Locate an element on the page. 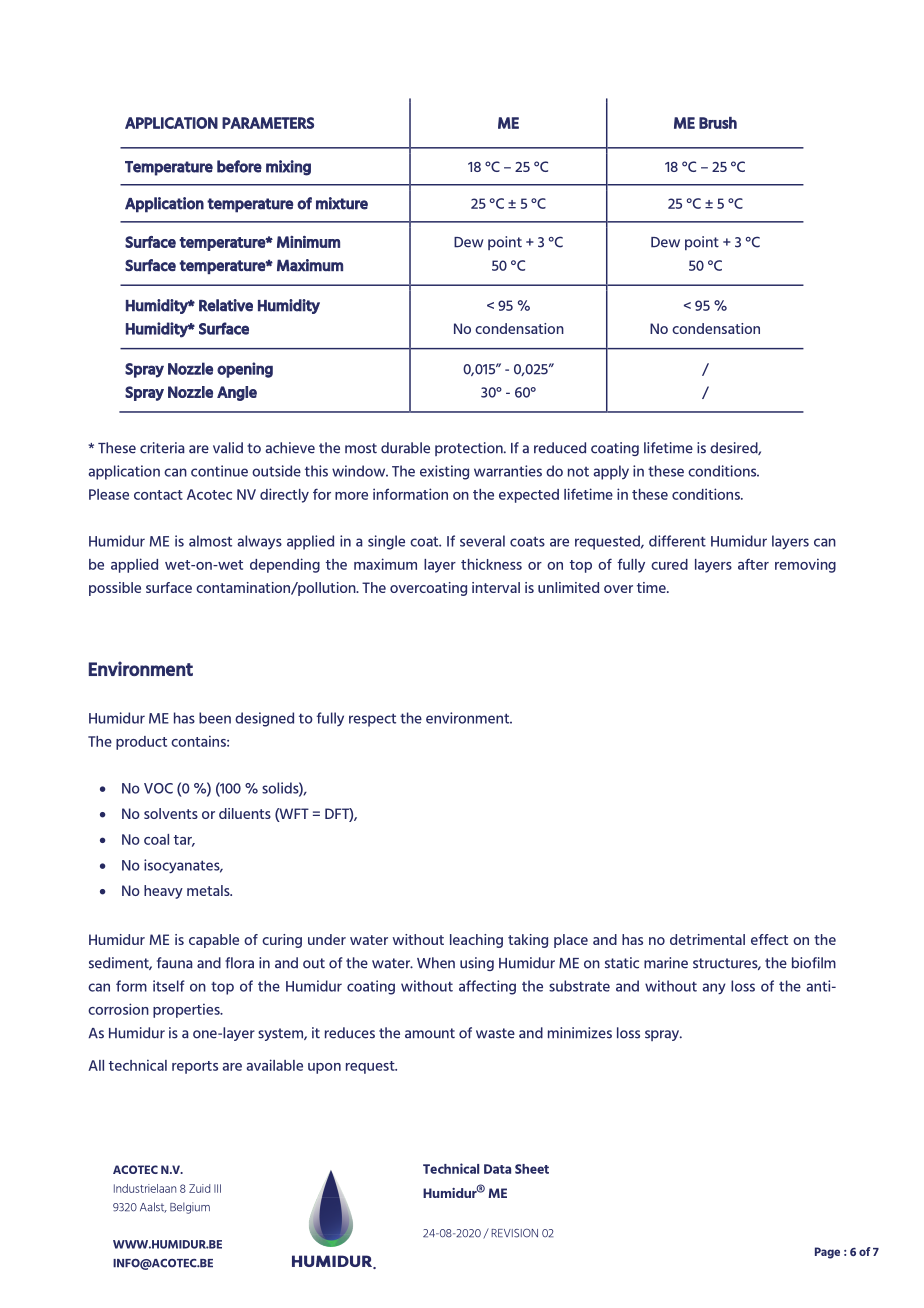  effect is located at coordinates (769, 939).
